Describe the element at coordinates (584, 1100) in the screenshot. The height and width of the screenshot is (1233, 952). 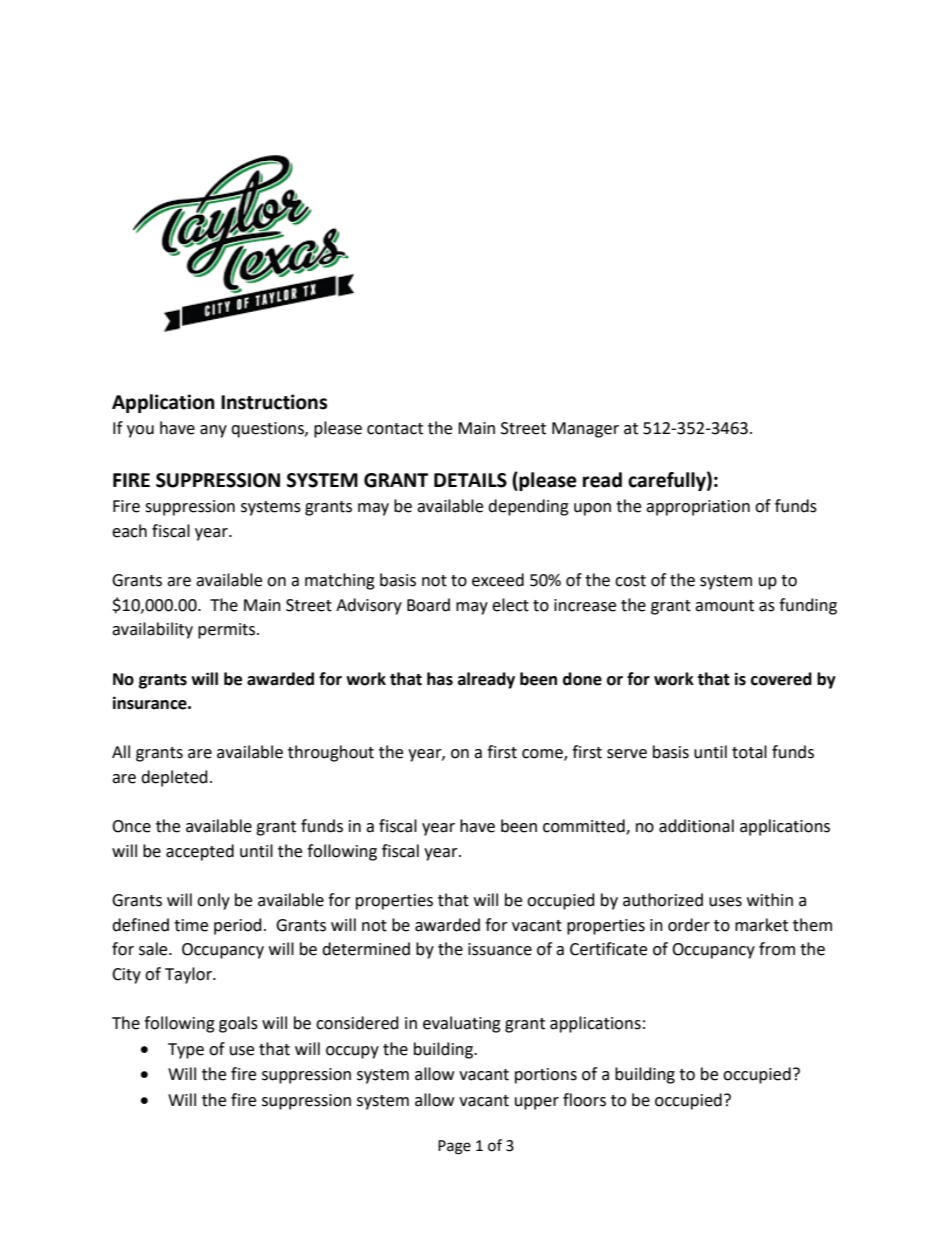
I see `floors` at that location.
